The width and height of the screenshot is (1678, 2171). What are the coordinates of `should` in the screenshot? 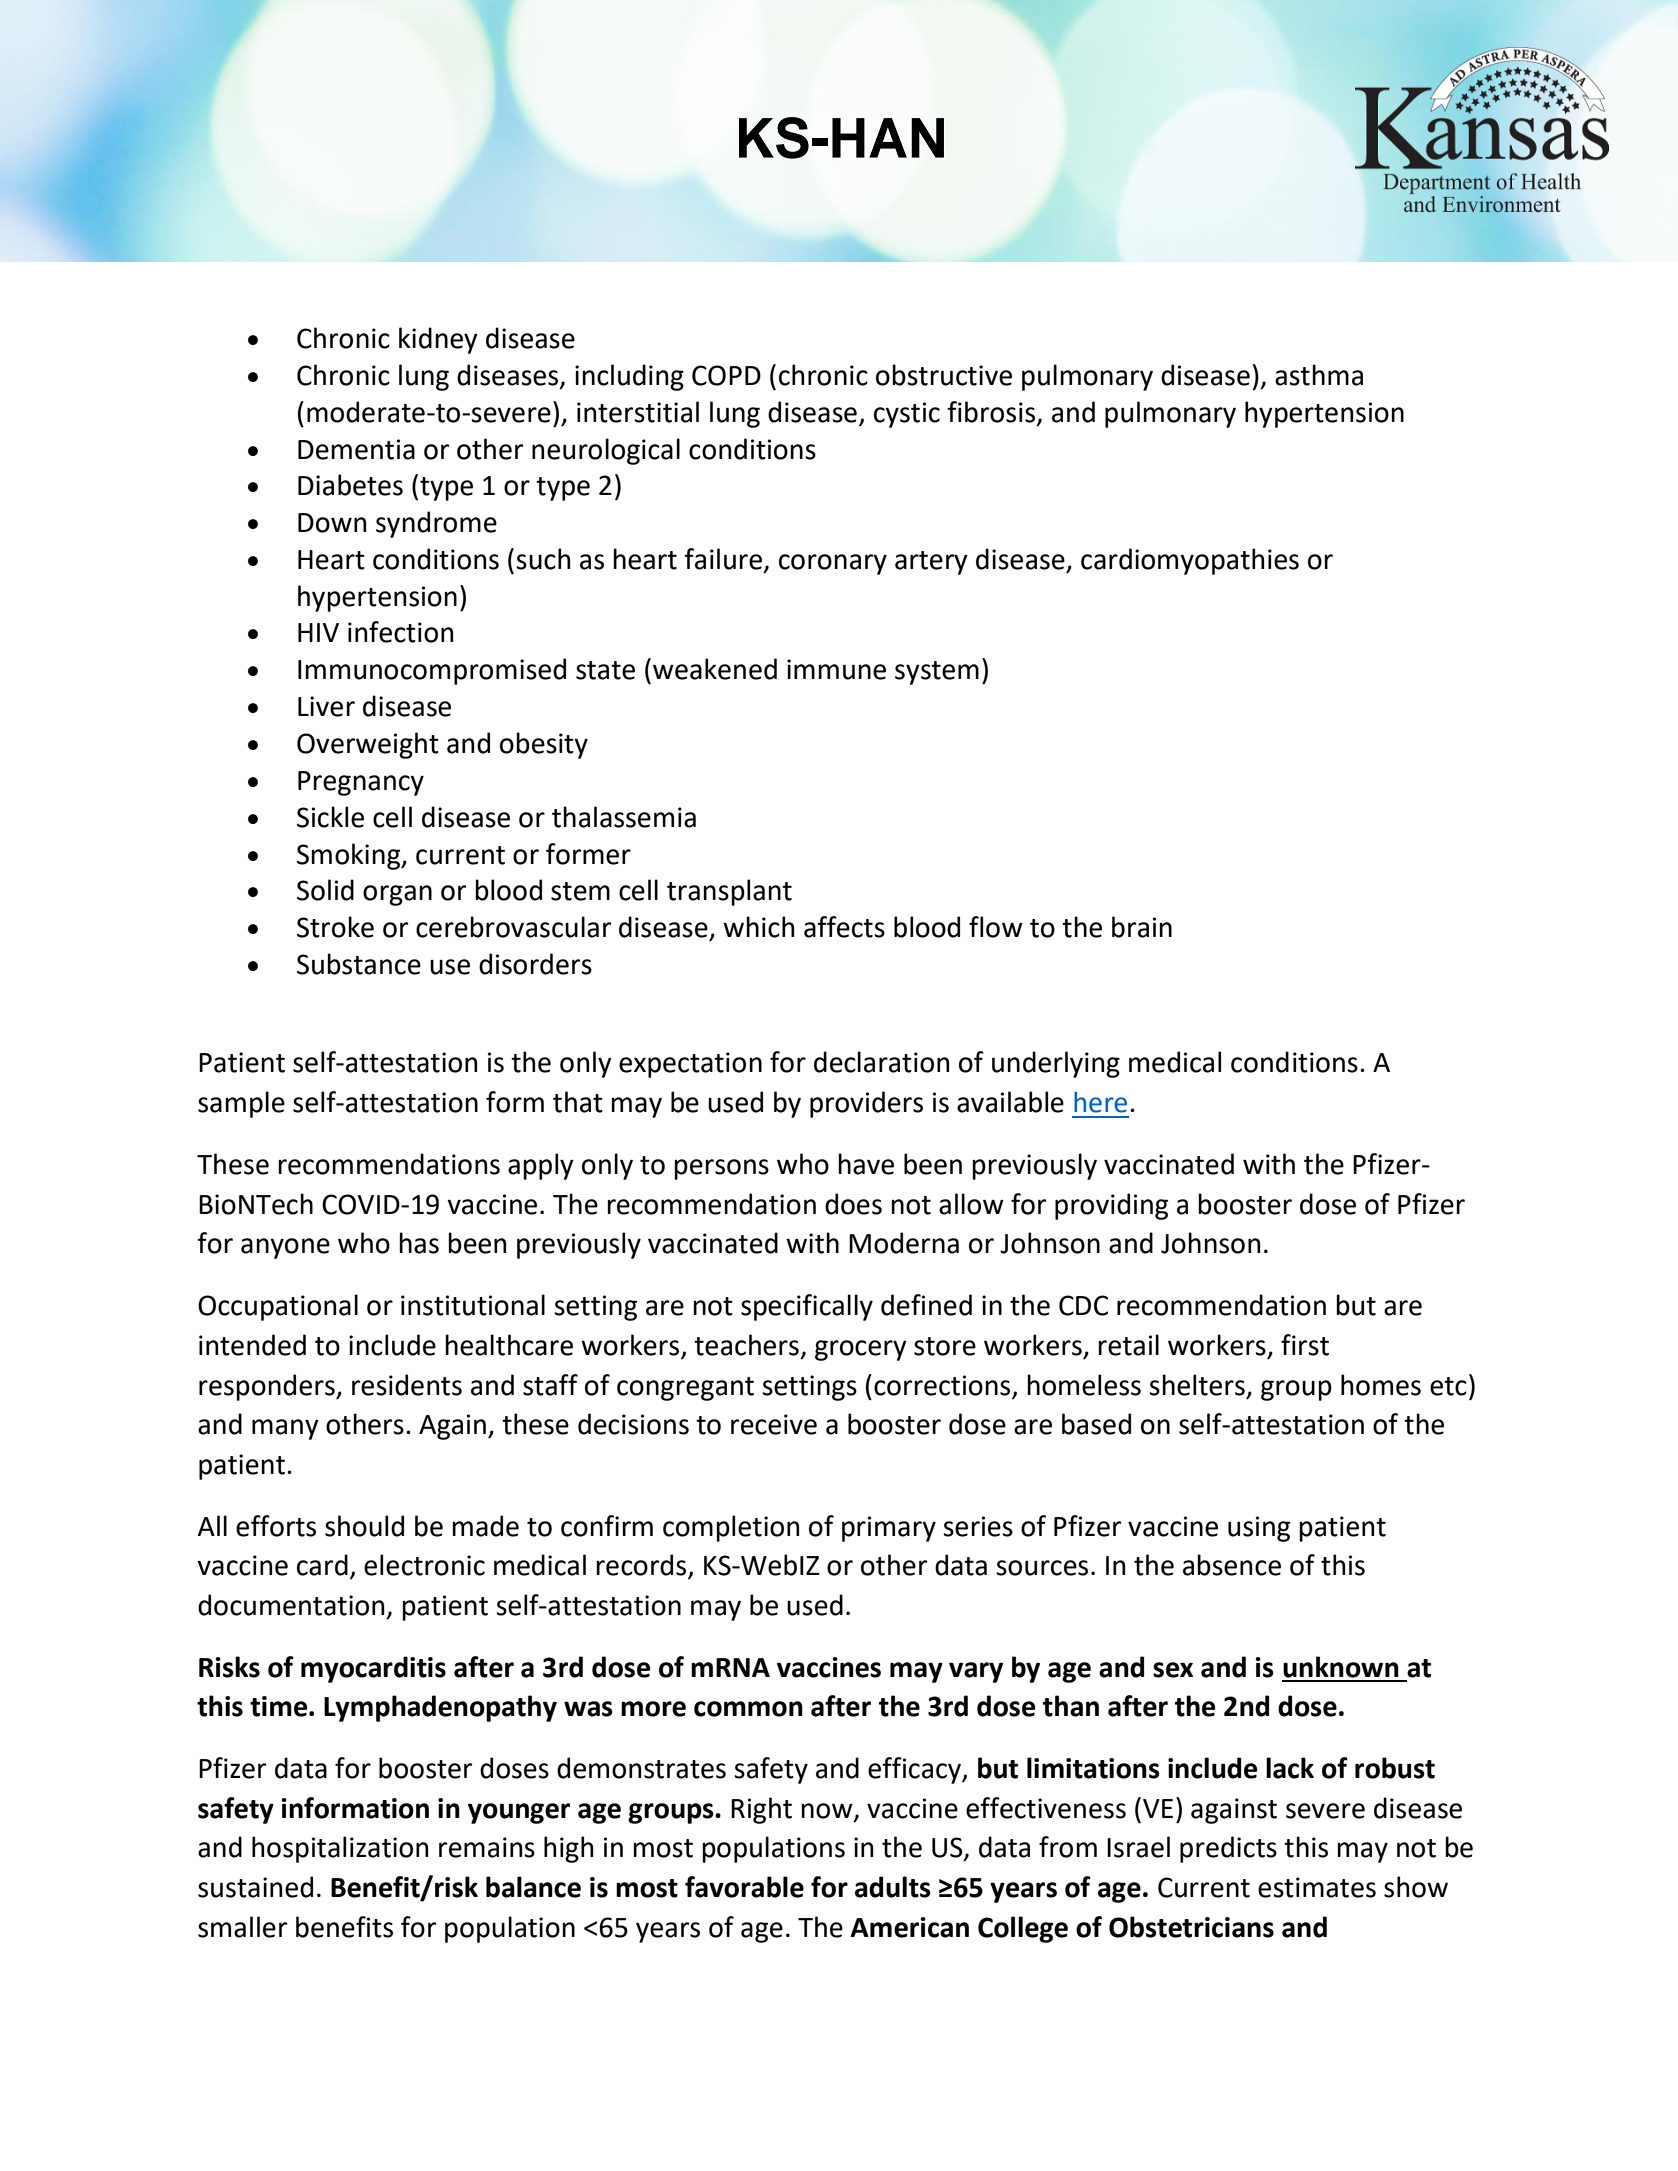 It's located at (364, 1526).
